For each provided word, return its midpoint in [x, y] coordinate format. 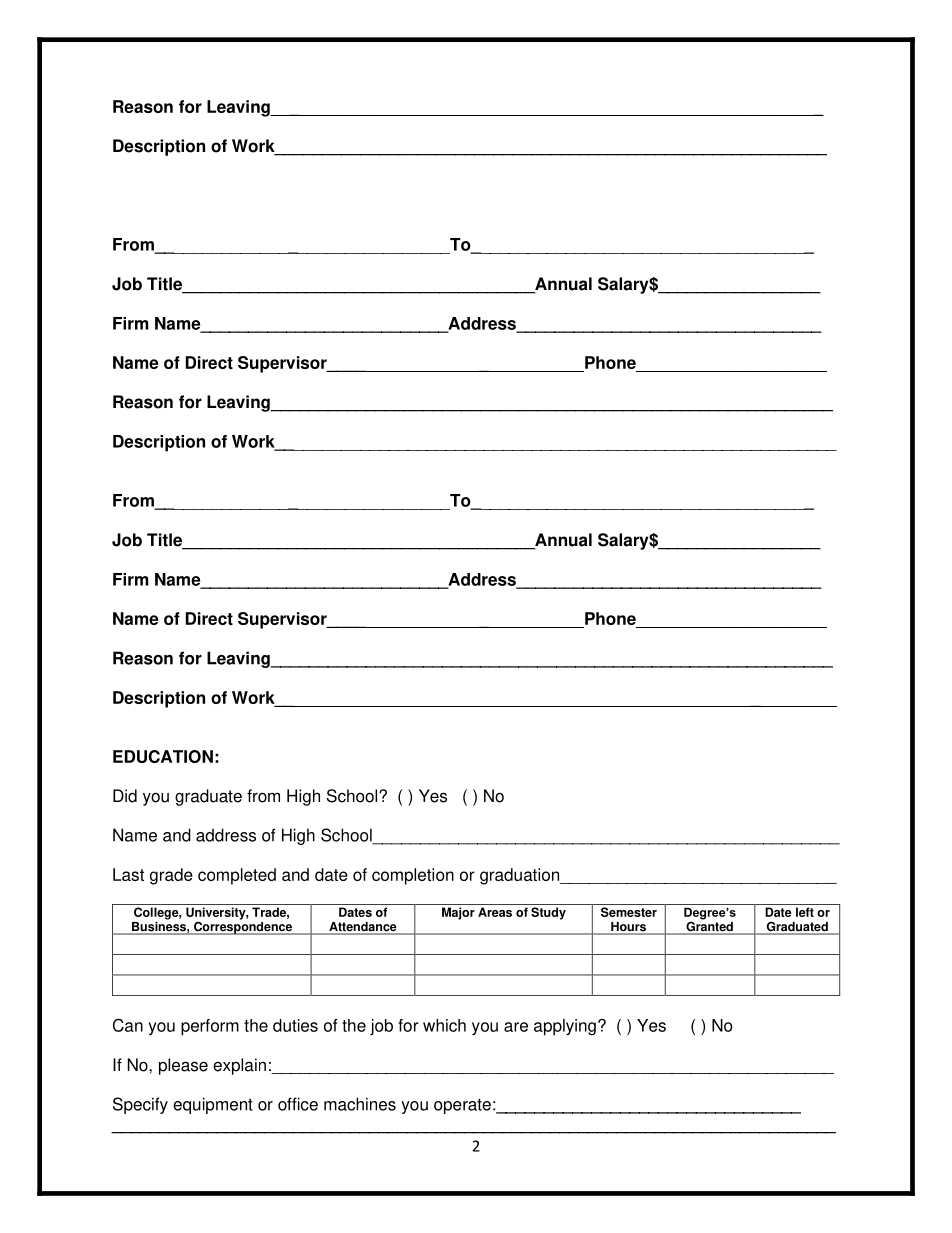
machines [360, 1104]
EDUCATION [163, 756]
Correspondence [242, 927]
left [805, 912]
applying [565, 1027]
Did [125, 796]
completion [413, 876]
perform [210, 1027]
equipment [213, 1105]
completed [237, 876]
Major [458, 913]
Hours [629, 928]
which [444, 1025]
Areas [495, 912]
